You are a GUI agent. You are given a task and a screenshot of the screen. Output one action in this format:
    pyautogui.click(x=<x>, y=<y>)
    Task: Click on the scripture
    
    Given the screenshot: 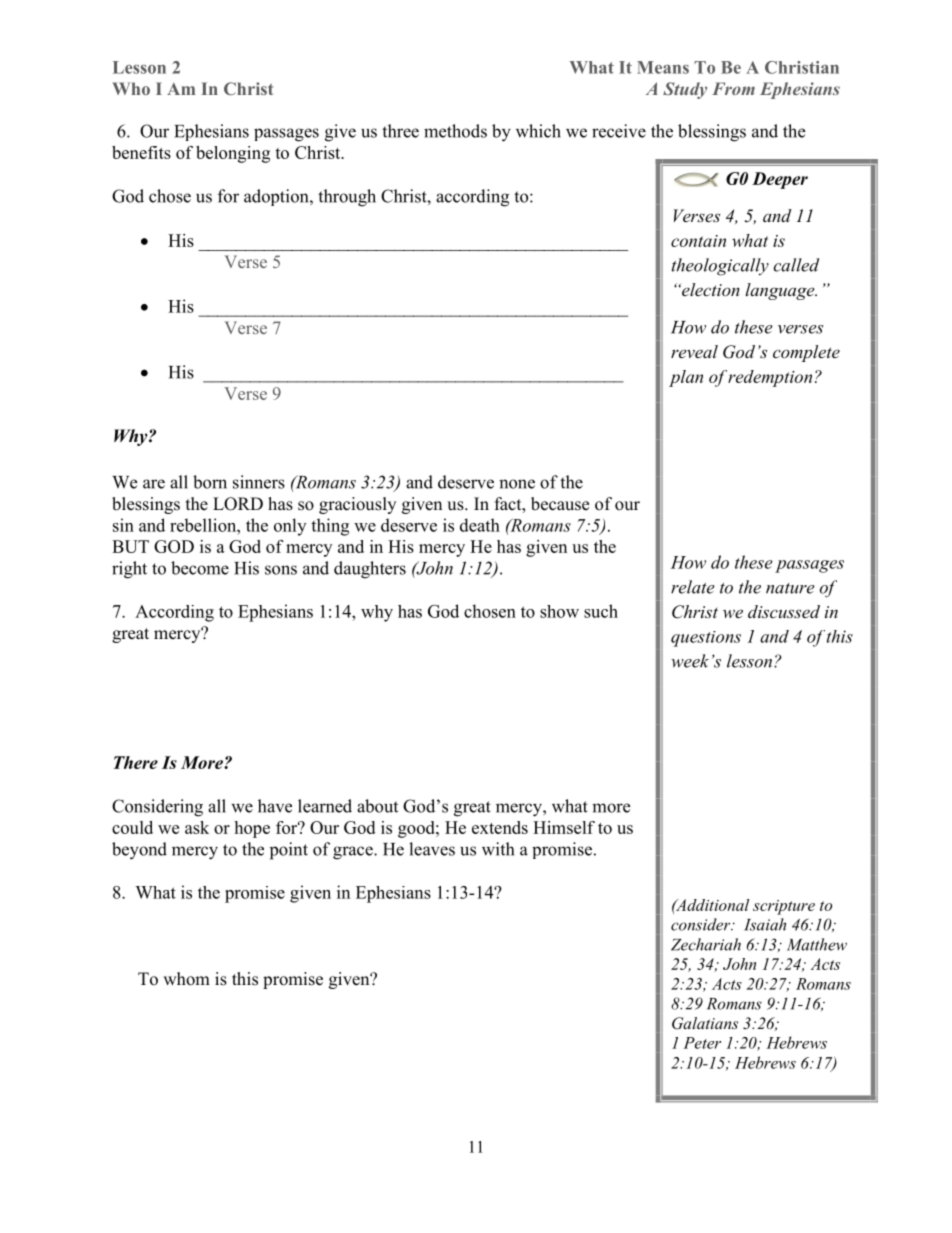 What is the action you would take?
    pyautogui.click(x=784, y=907)
